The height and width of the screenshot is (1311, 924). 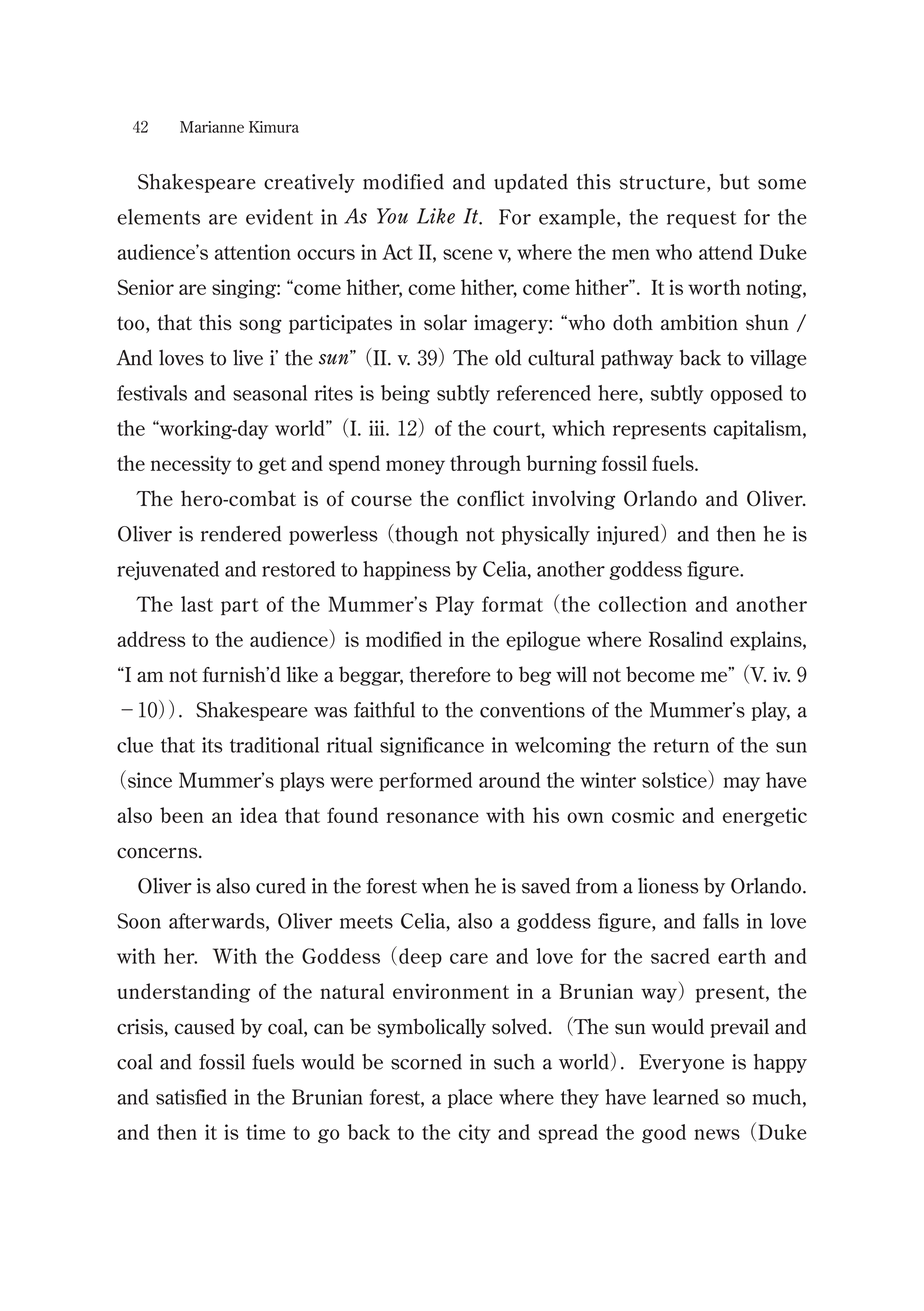 I want to click on updated, so click(x=531, y=183).
